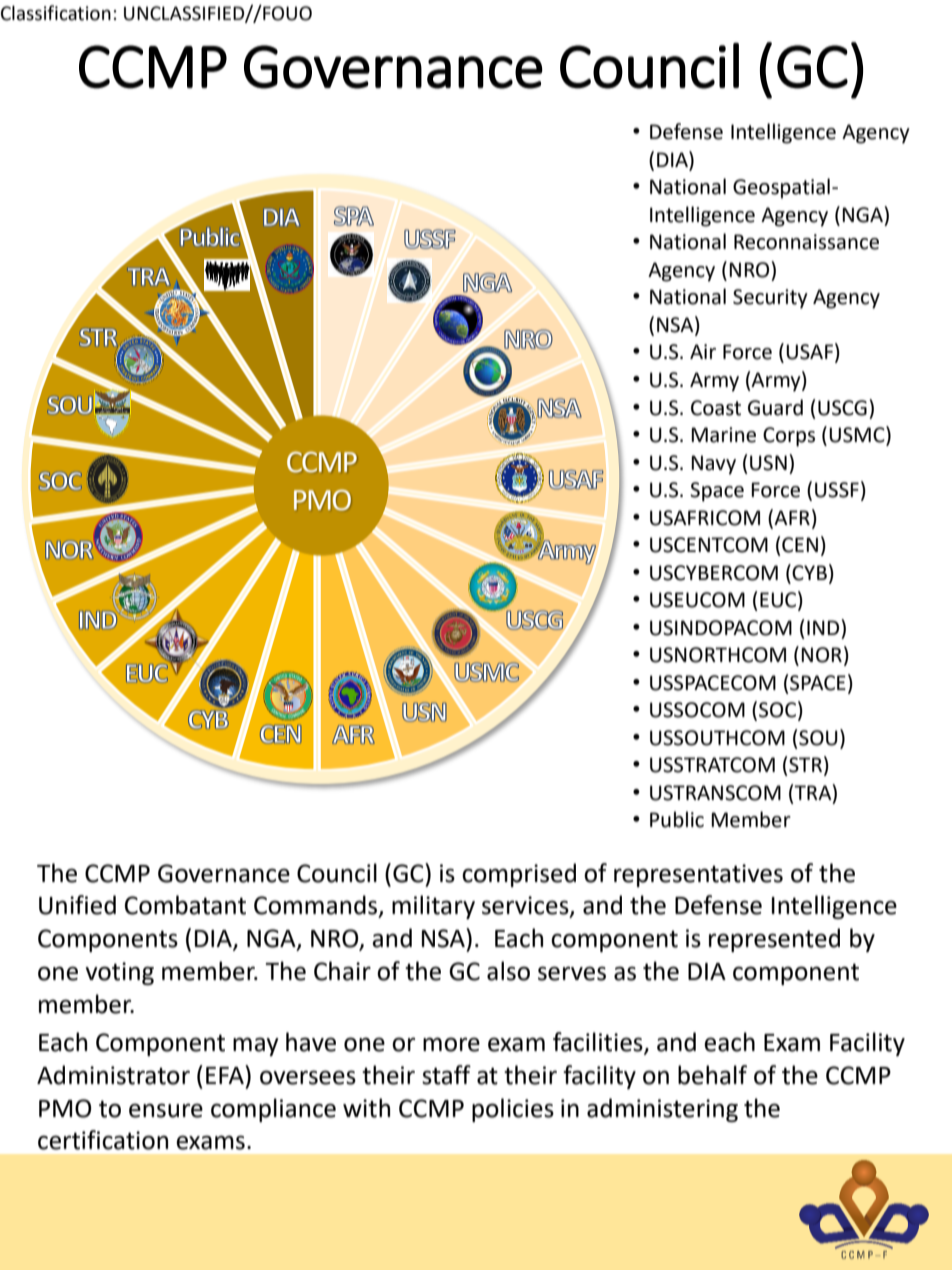  What do you see at coordinates (185, 905) in the screenshot?
I see `Combatant` at bounding box center [185, 905].
